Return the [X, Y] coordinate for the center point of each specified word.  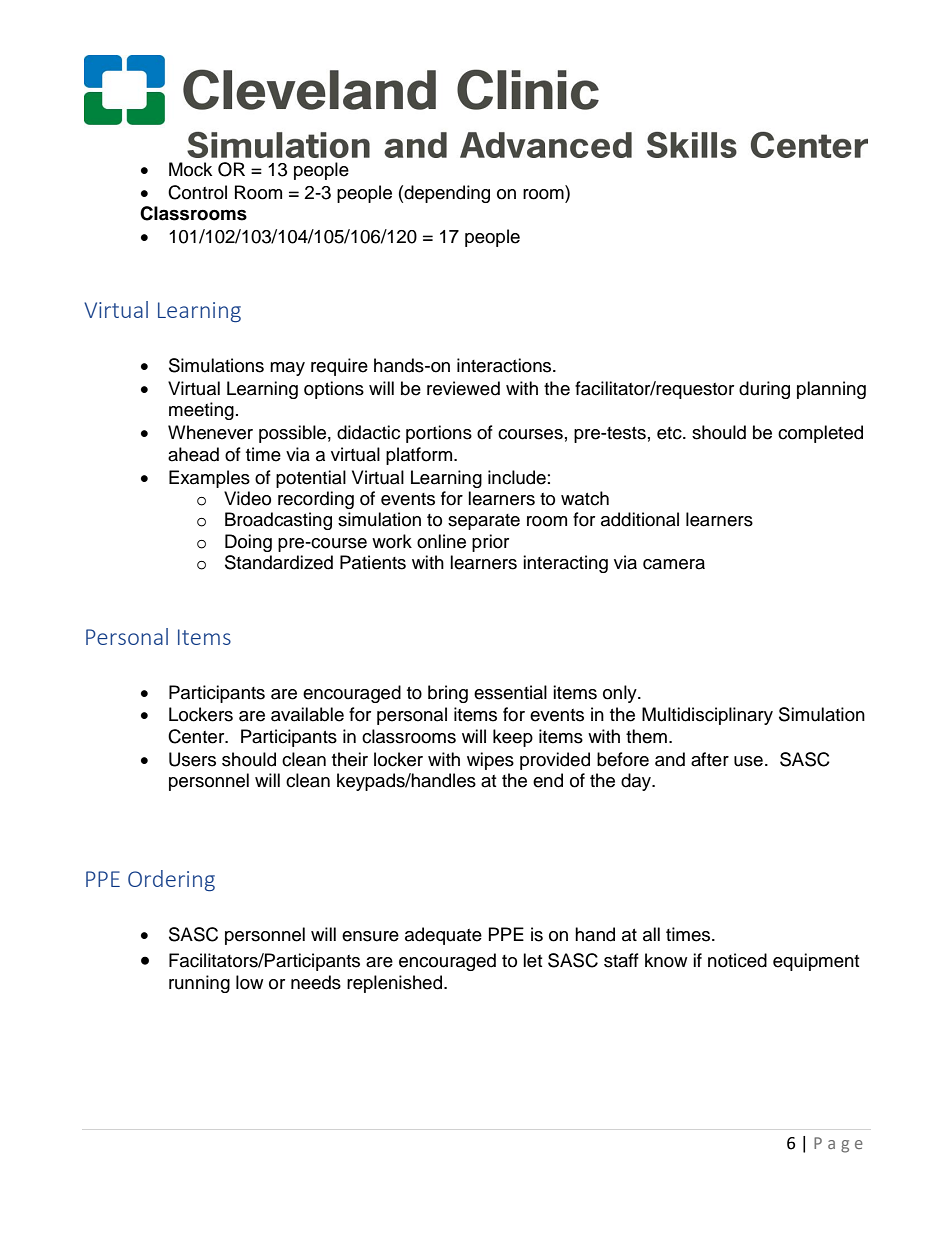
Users [192, 759]
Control [197, 192]
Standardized [279, 562]
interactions [505, 365]
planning [831, 390]
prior [490, 543]
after [710, 759]
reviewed [463, 388]
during [764, 390]
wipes [490, 761]
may [287, 369]
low [249, 982]
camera [674, 564]
